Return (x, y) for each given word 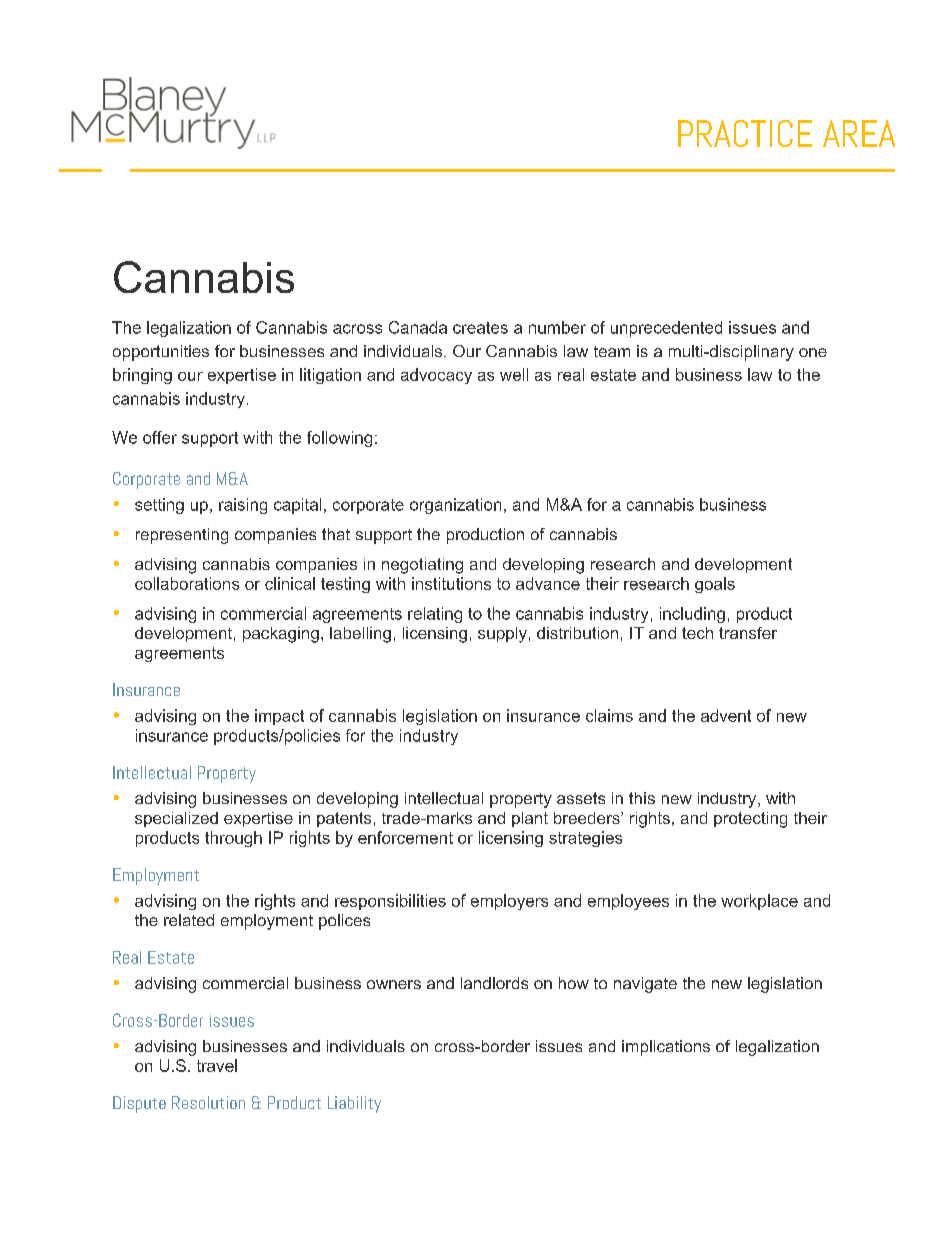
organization (455, 506)
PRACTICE (745, 133)
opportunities (161, 353)
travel (217, 1065)
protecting (750, 820)
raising (243, 506)
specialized (176, 819)
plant (530, 819)
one (813, 352)
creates (480, 328)
